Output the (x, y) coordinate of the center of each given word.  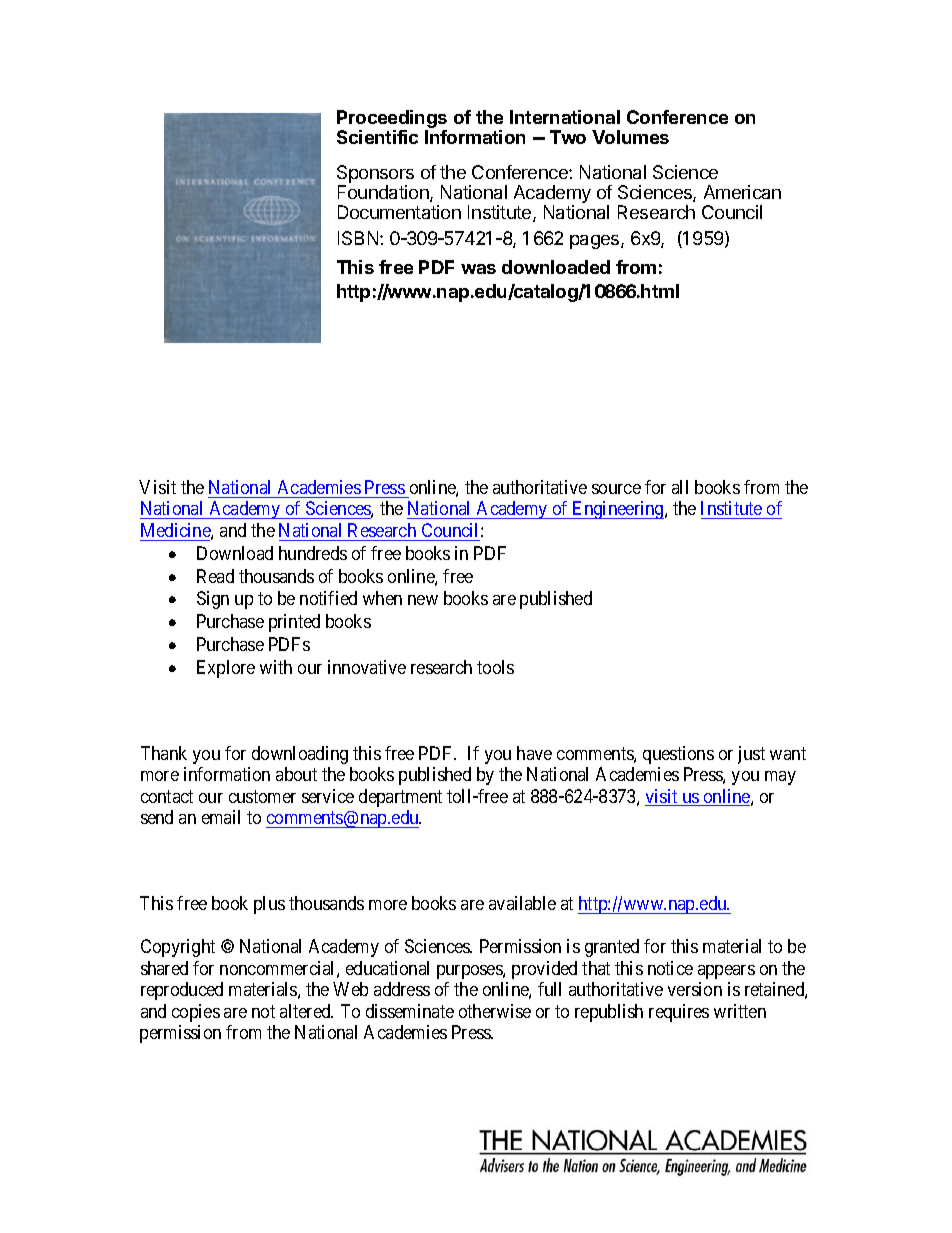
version (695, 989)
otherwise (495, 1011)
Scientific (377, 137)
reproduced (182, 991)
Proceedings (392, 120)
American (742, 192)
